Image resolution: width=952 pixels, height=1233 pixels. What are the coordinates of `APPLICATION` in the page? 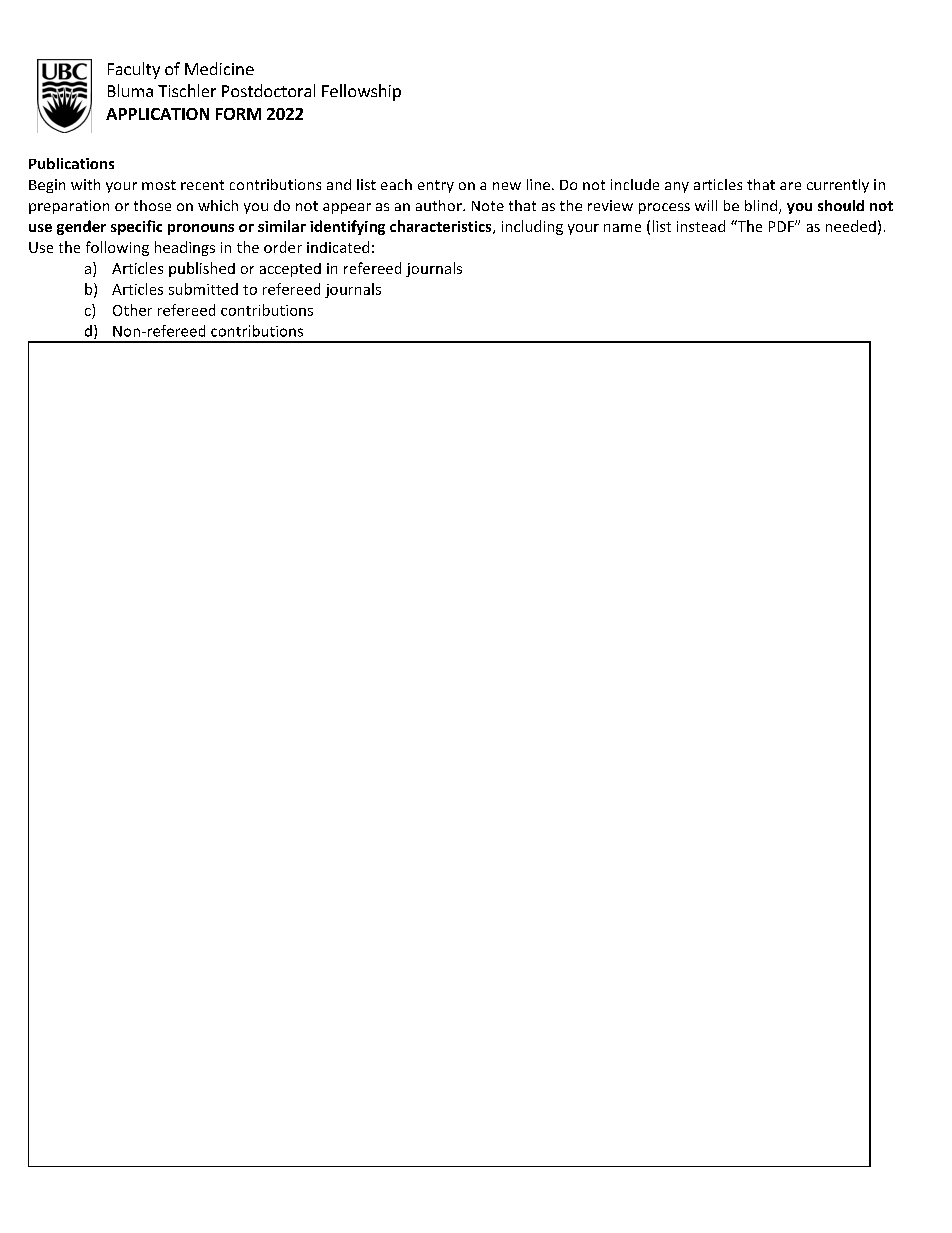 It's located at (157, 114).
